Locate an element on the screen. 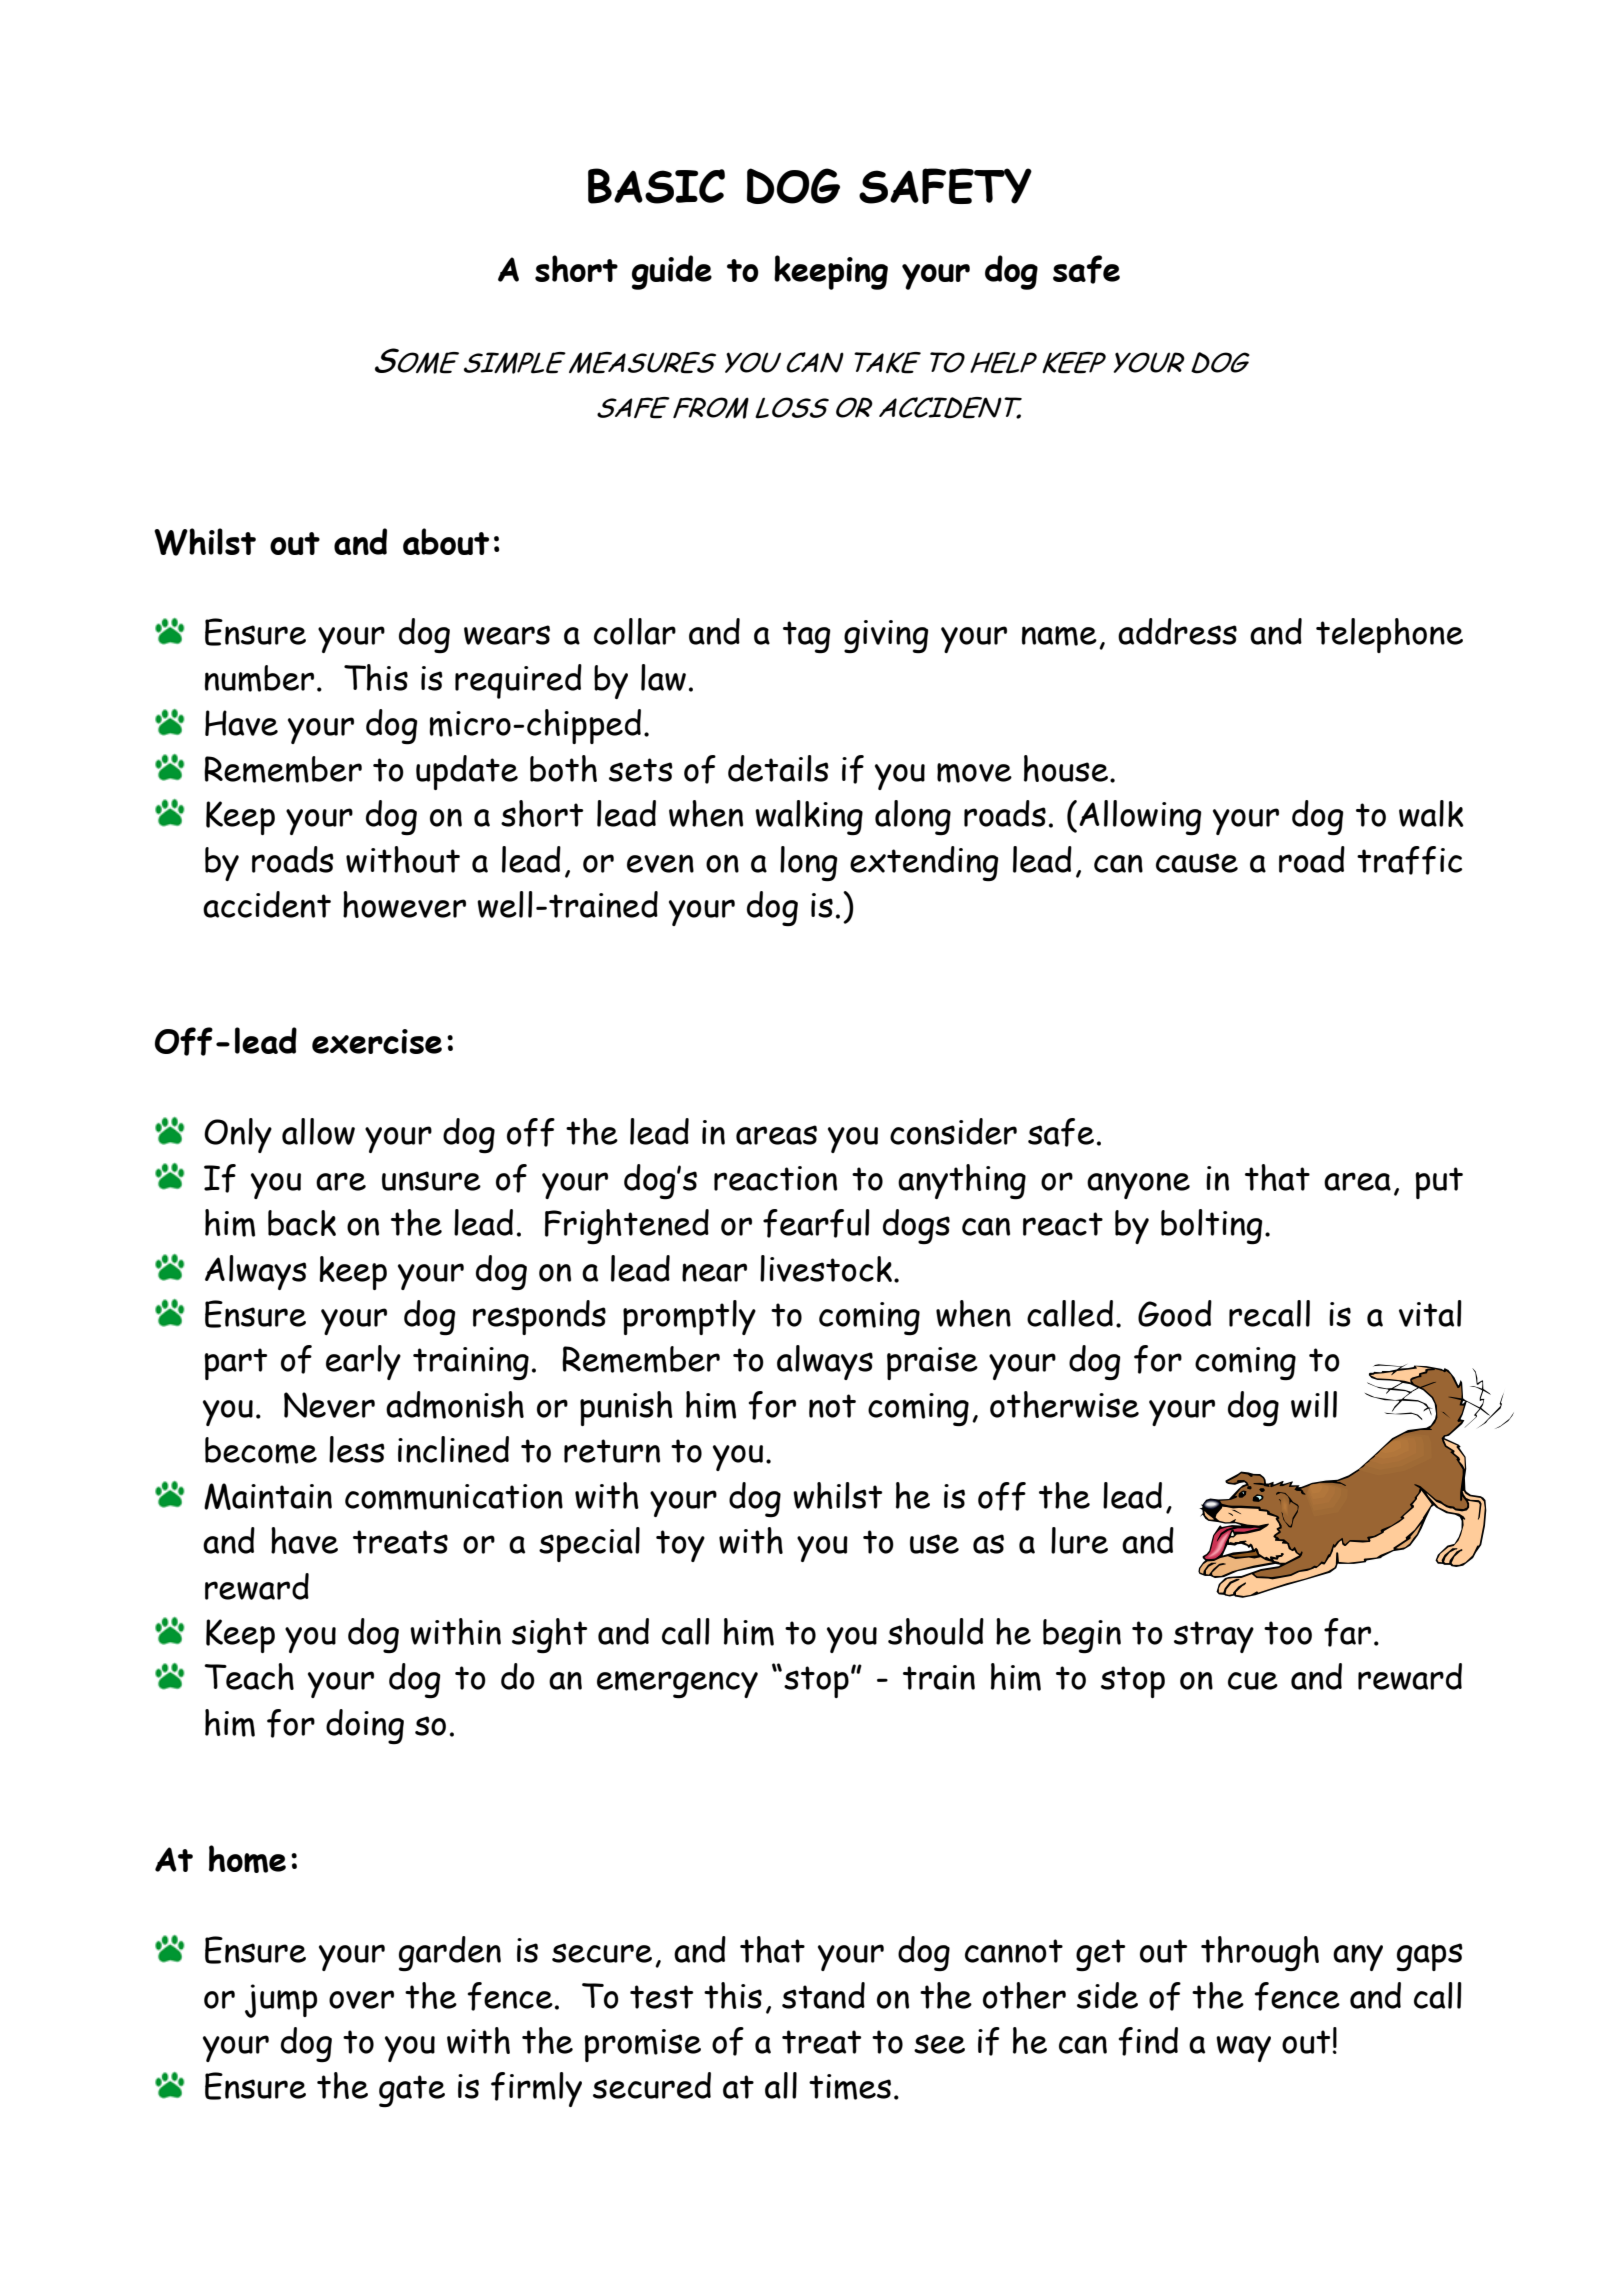 The width and height of the screenshot is (1617, 2288). address is located at coordinates (1177, 631).
